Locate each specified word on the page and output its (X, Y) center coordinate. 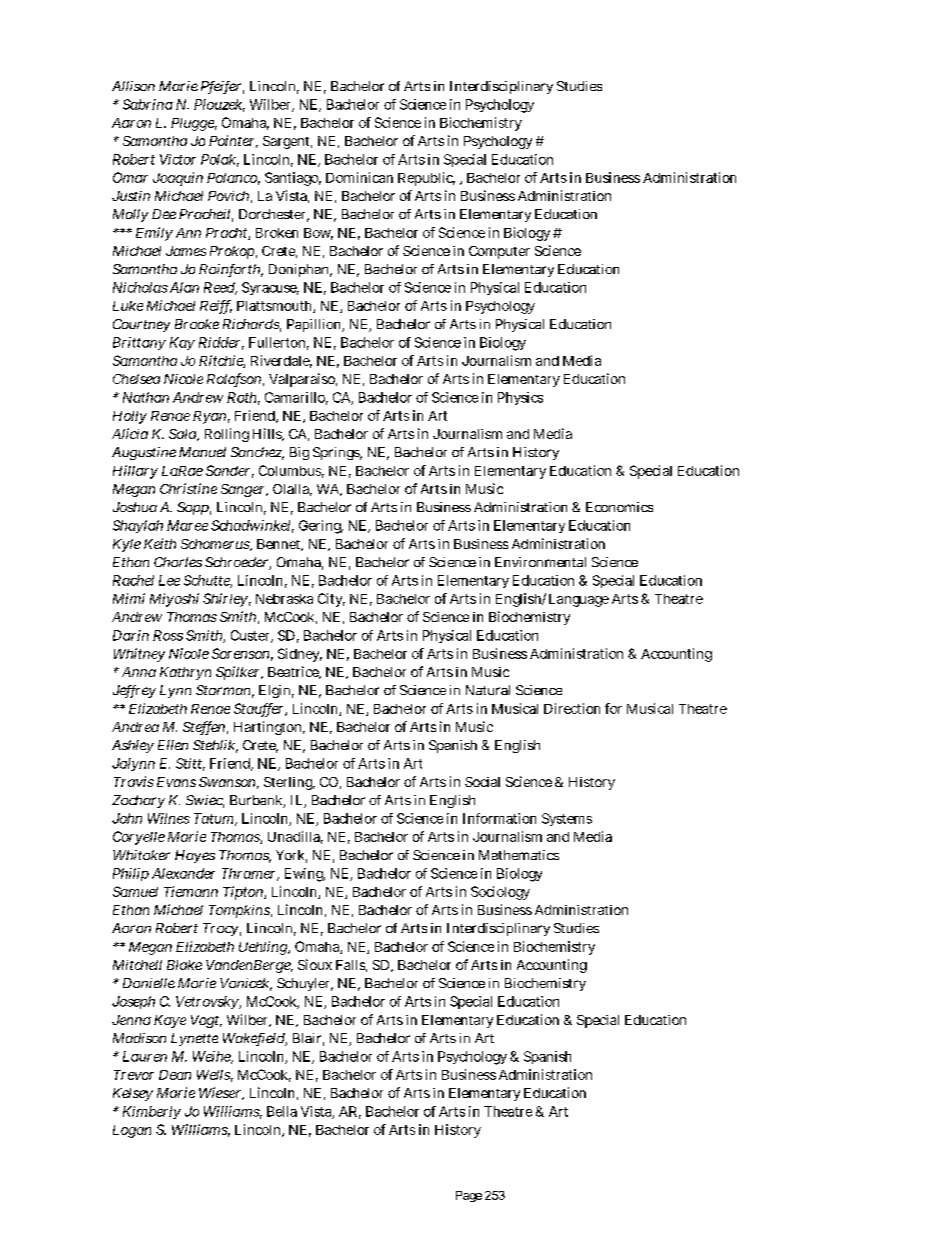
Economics (619, 507)
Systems (567, 819)
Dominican (359, 177)
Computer (499, 252)
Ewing (305, 875)
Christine (188, 488)
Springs (337, 453)
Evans (176, 782)
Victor (178, 159)
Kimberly (152, 1112)
